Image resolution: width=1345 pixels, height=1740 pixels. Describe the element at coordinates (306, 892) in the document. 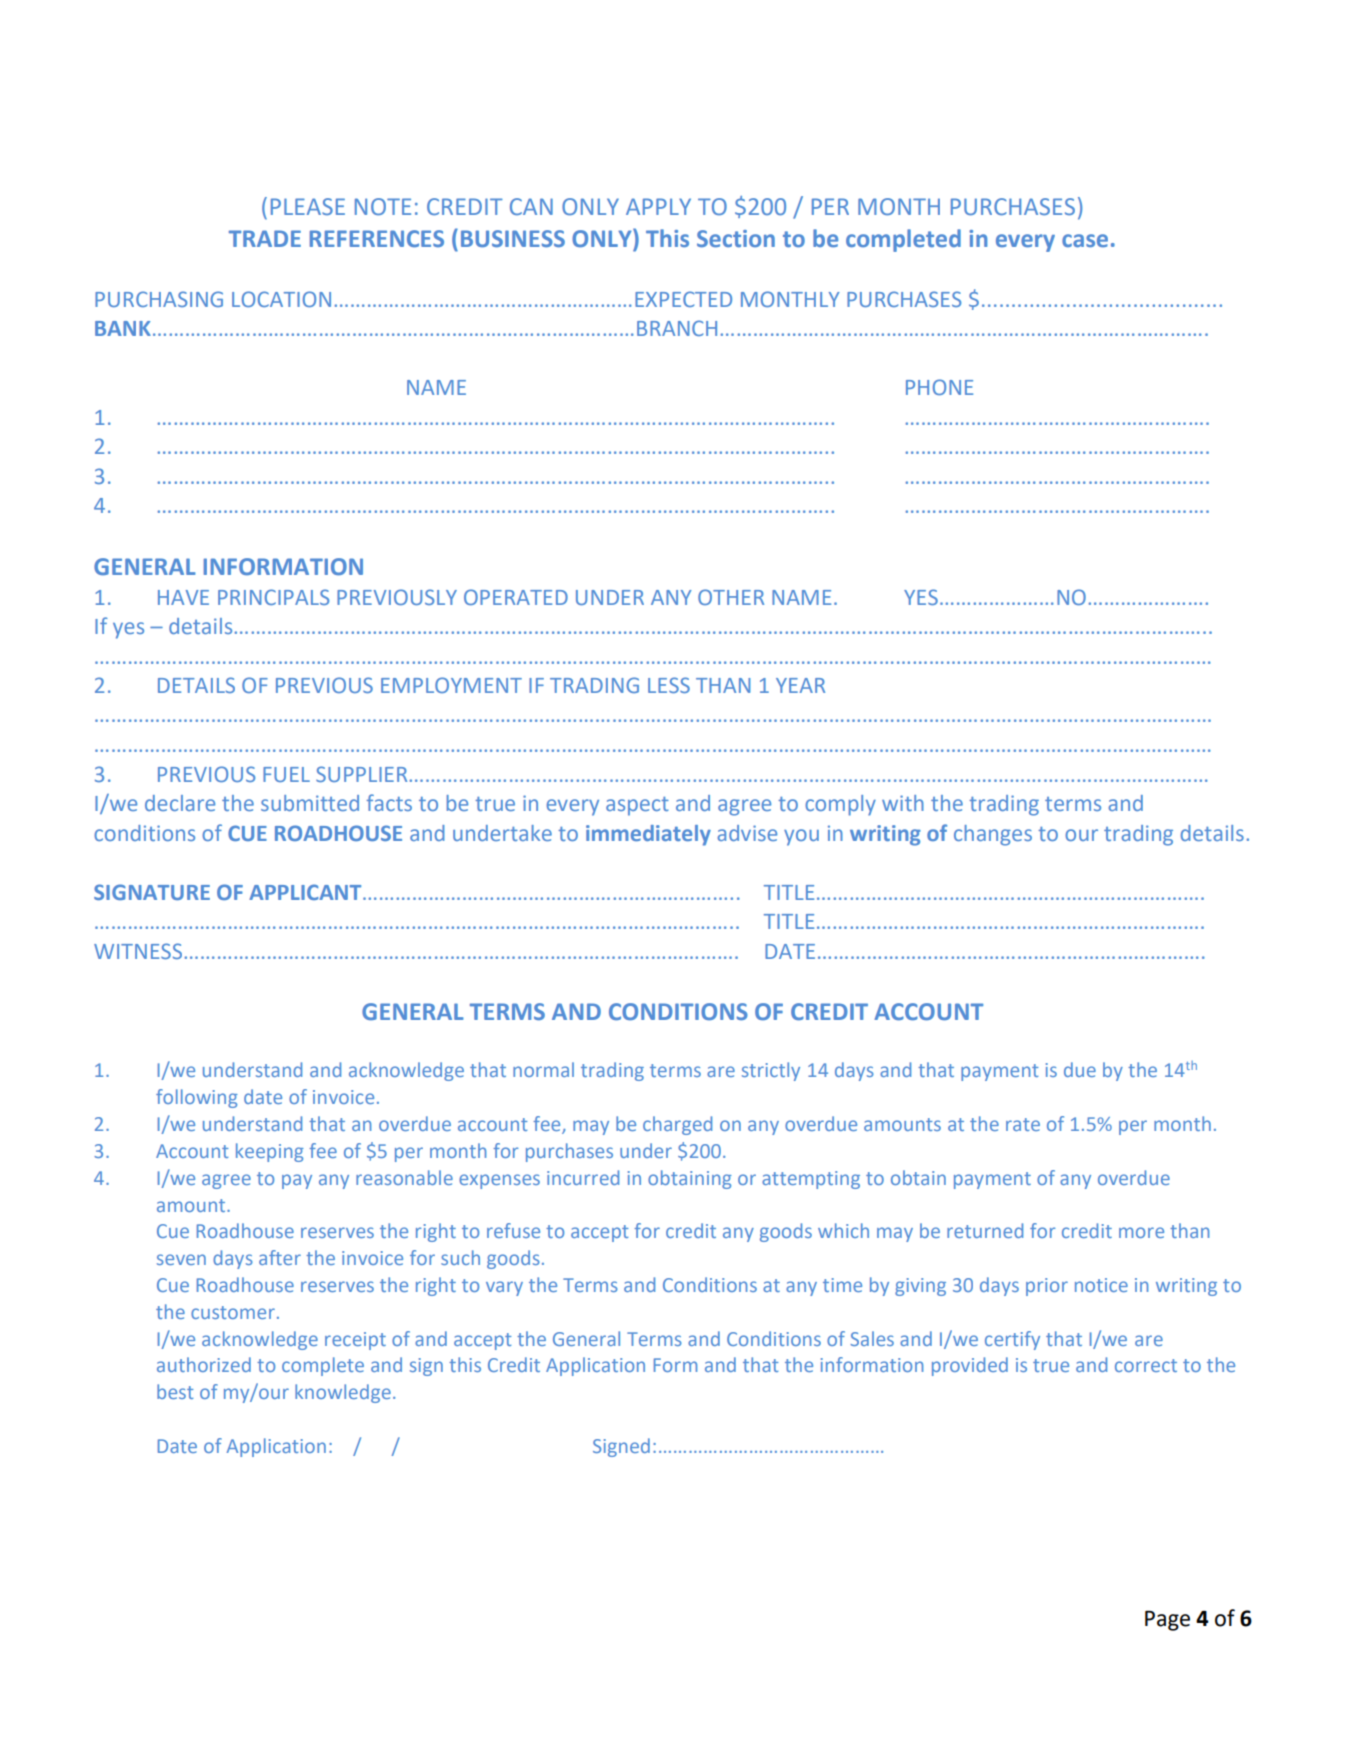

I see `APPLICANT` at that location.
